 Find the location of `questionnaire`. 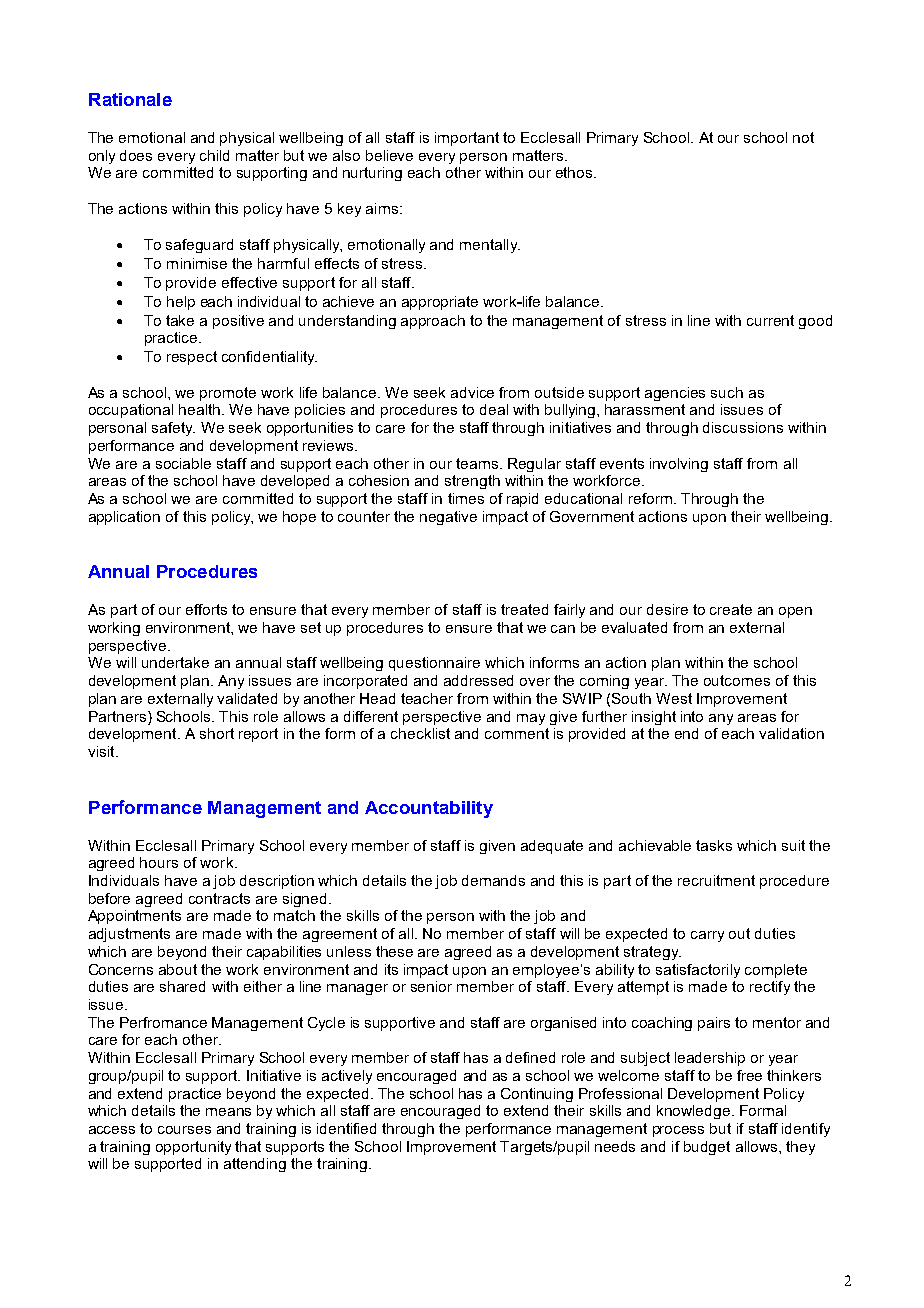

questionnaire is located at coordinates (434, 664).
